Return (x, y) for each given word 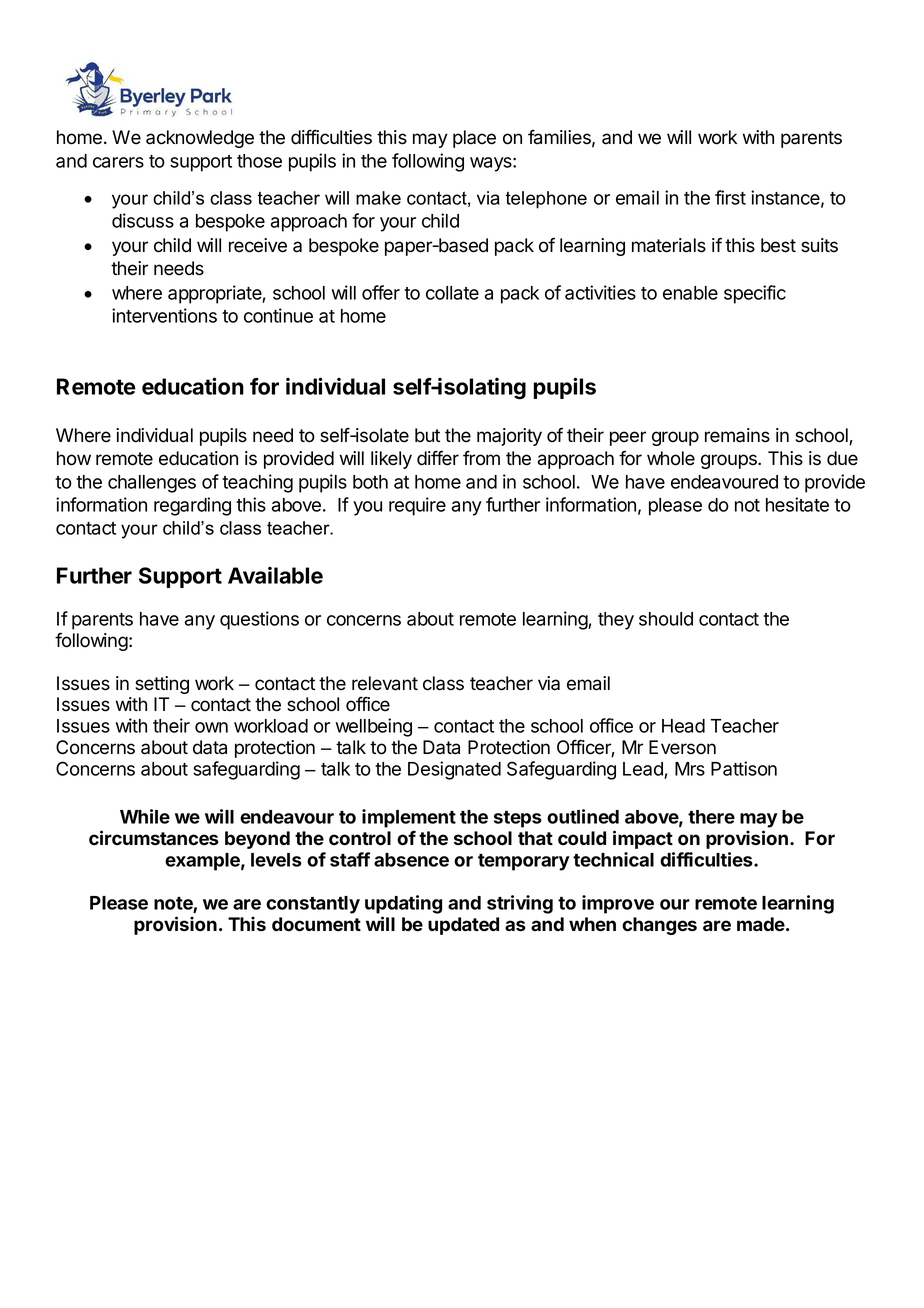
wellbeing (374, 727)
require (417, 506)
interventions (164, 315)
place (474, 139)
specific (755, 294)
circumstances (154, 838)
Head (683, 726)
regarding (192, 506)
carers (118, 162)
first (730, 197)
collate (452, 293)
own (211, 727)
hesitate (797, 504)
